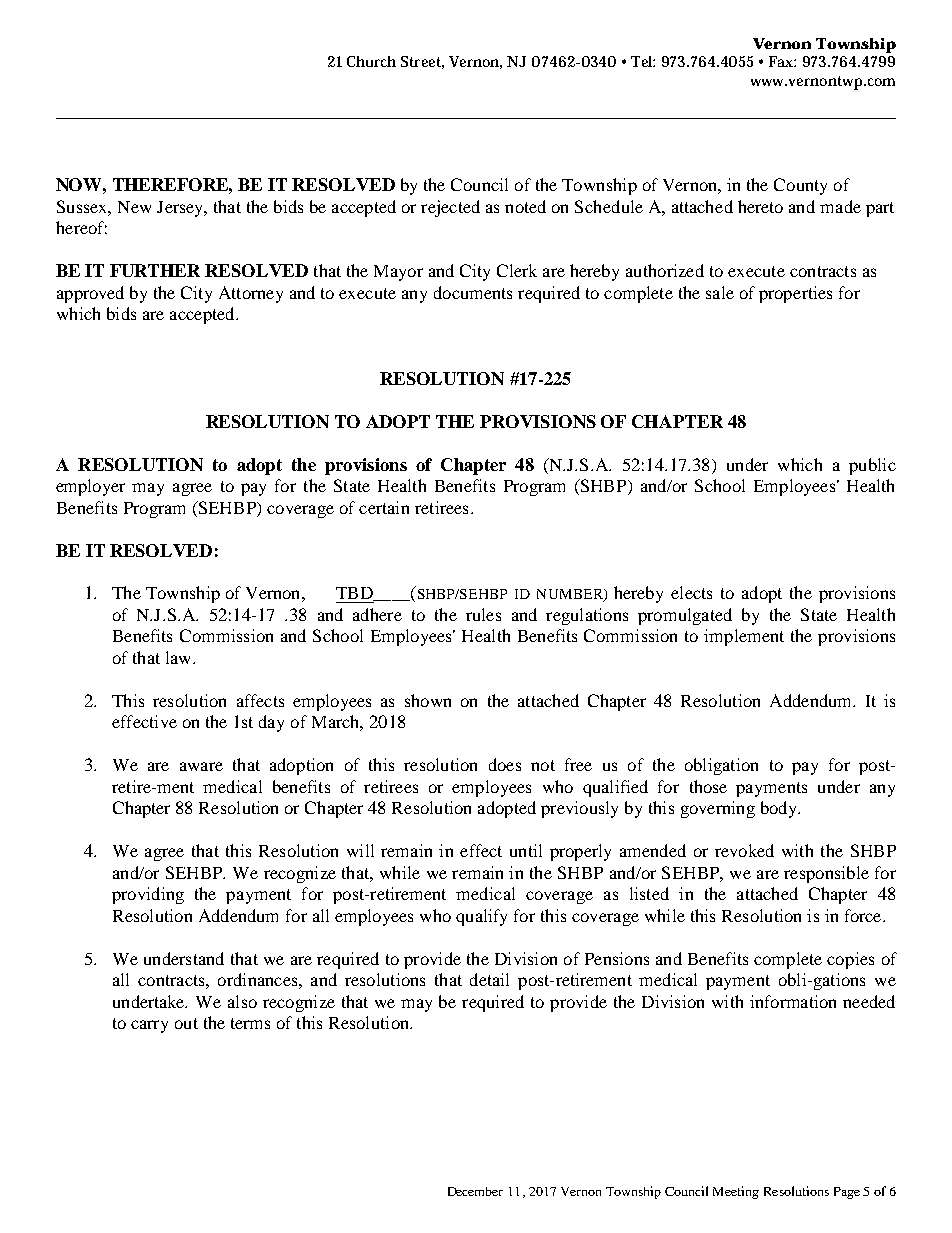 This document has height=1233, width=952. What do you see at coordinates (371, 61) in the document?
I see `Church` at bounding box center [371, 61].
